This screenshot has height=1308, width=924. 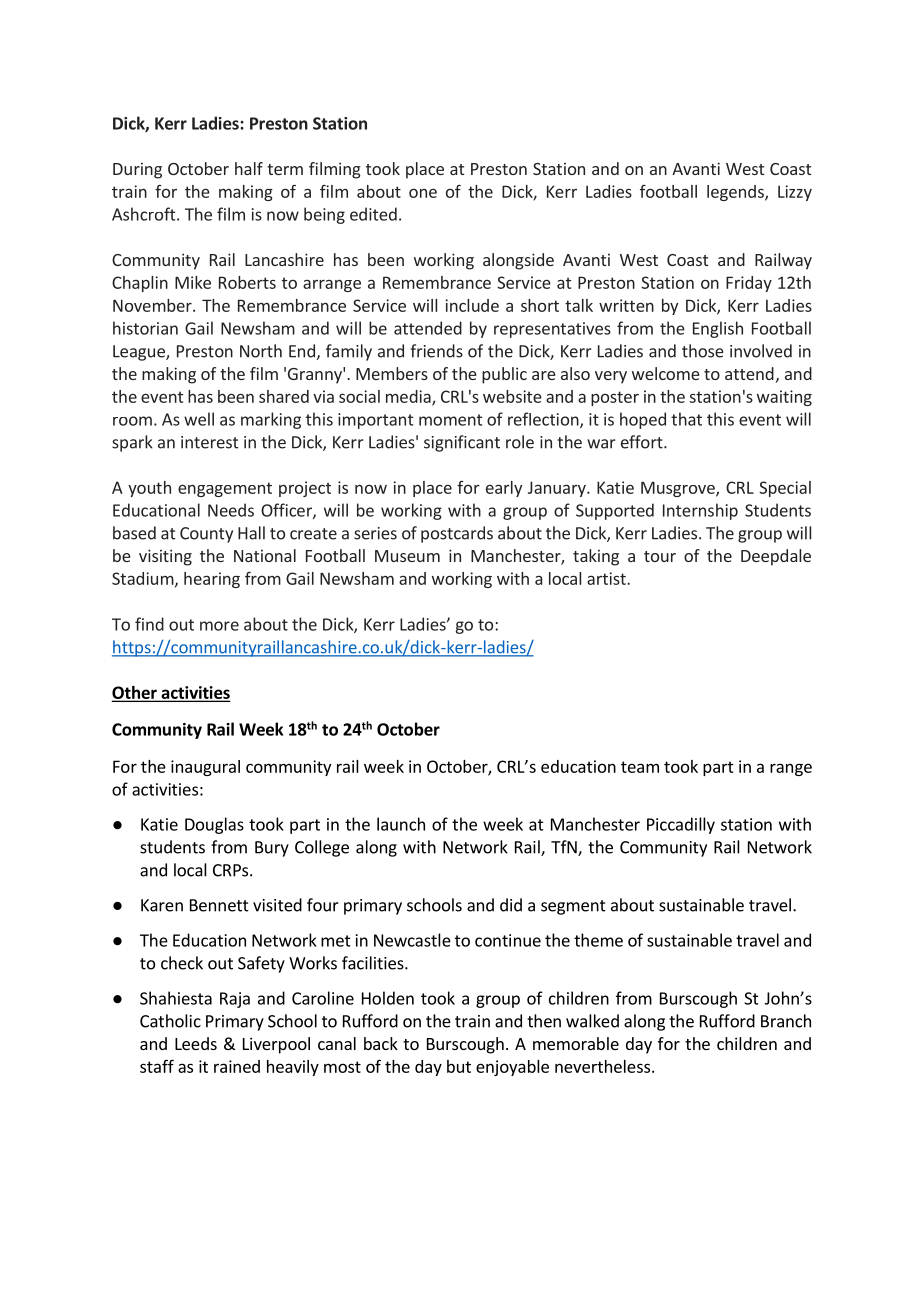 What do you see at coordinates (736, 193) in the screenshot?
I see `legends` at bounding box center [736, 193].
